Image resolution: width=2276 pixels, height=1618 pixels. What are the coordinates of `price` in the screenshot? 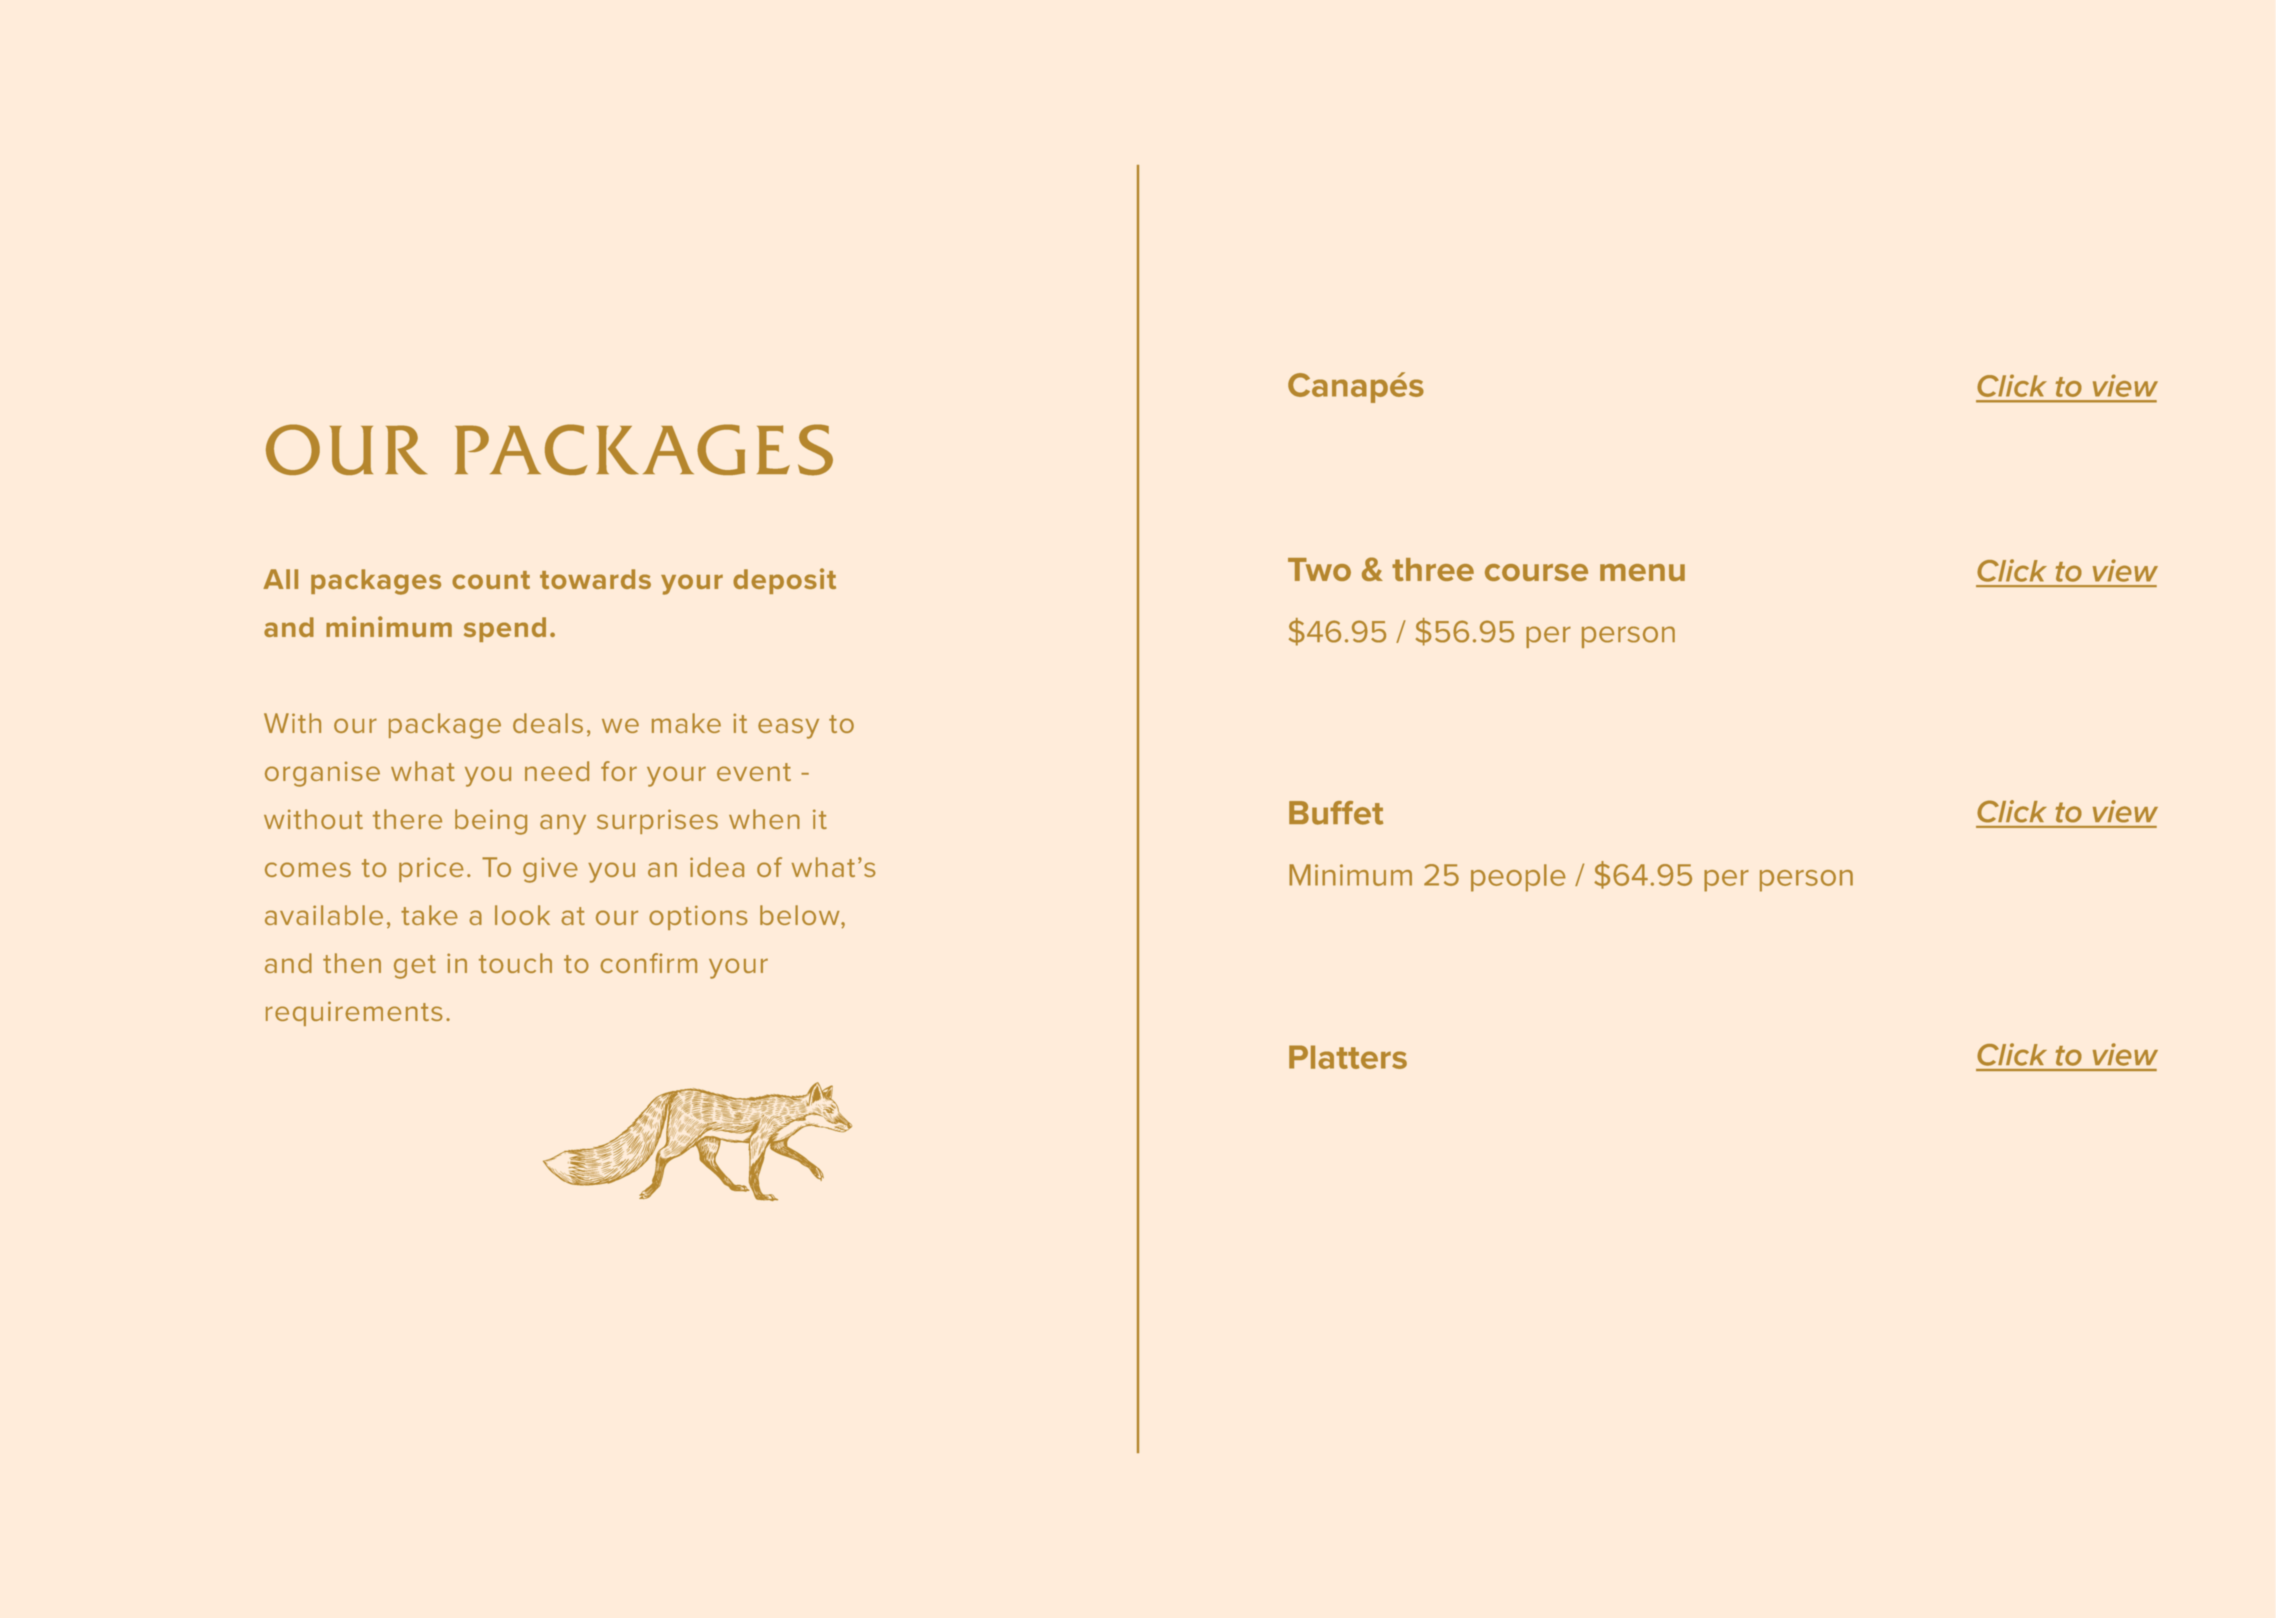 It's located at (431, 869).
